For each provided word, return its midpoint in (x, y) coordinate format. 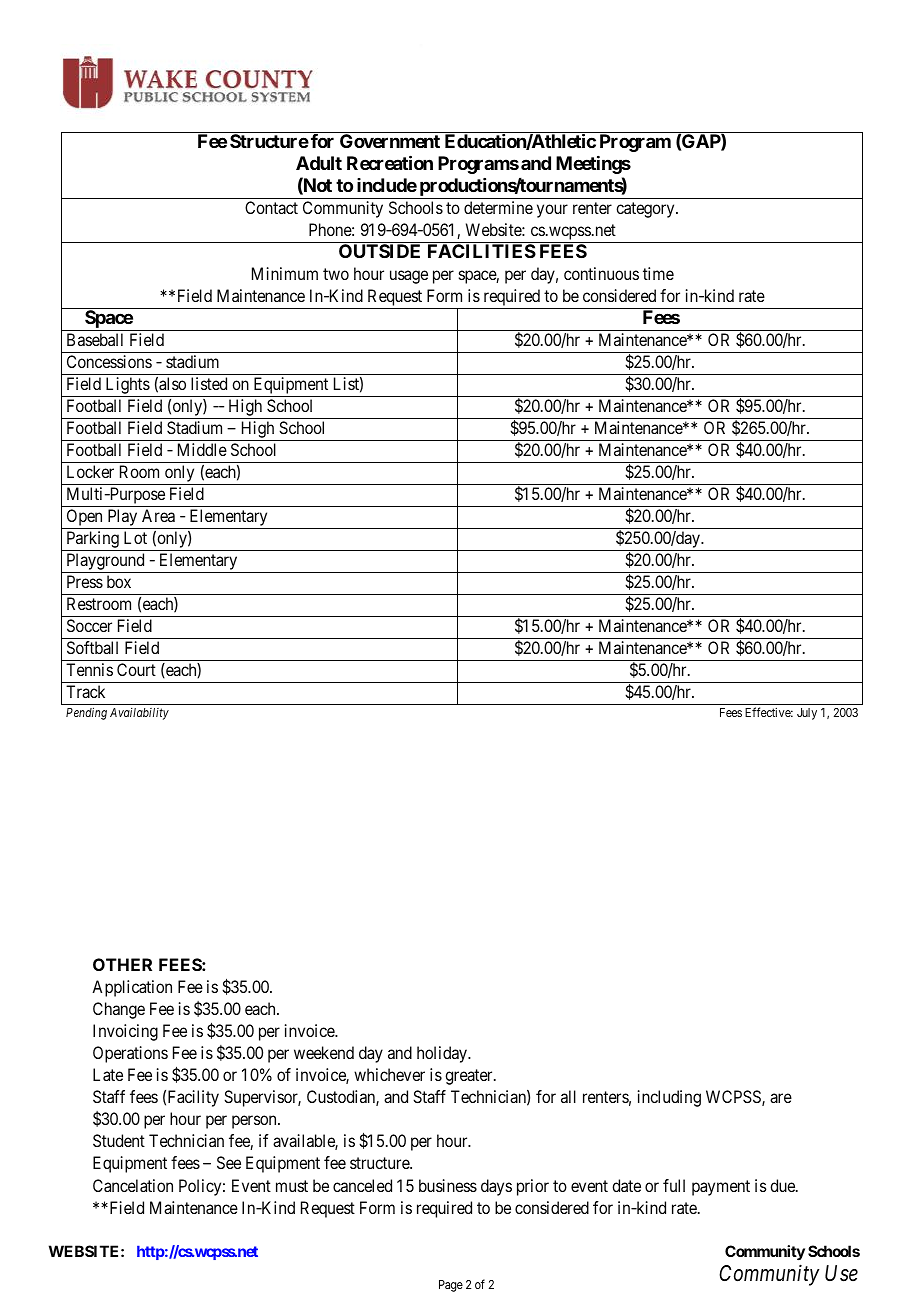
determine (498, 207)
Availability (139, 714)
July (807, 714)
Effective (769, 712)
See (229, 1162)
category (646, 210)
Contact (271, 207)
